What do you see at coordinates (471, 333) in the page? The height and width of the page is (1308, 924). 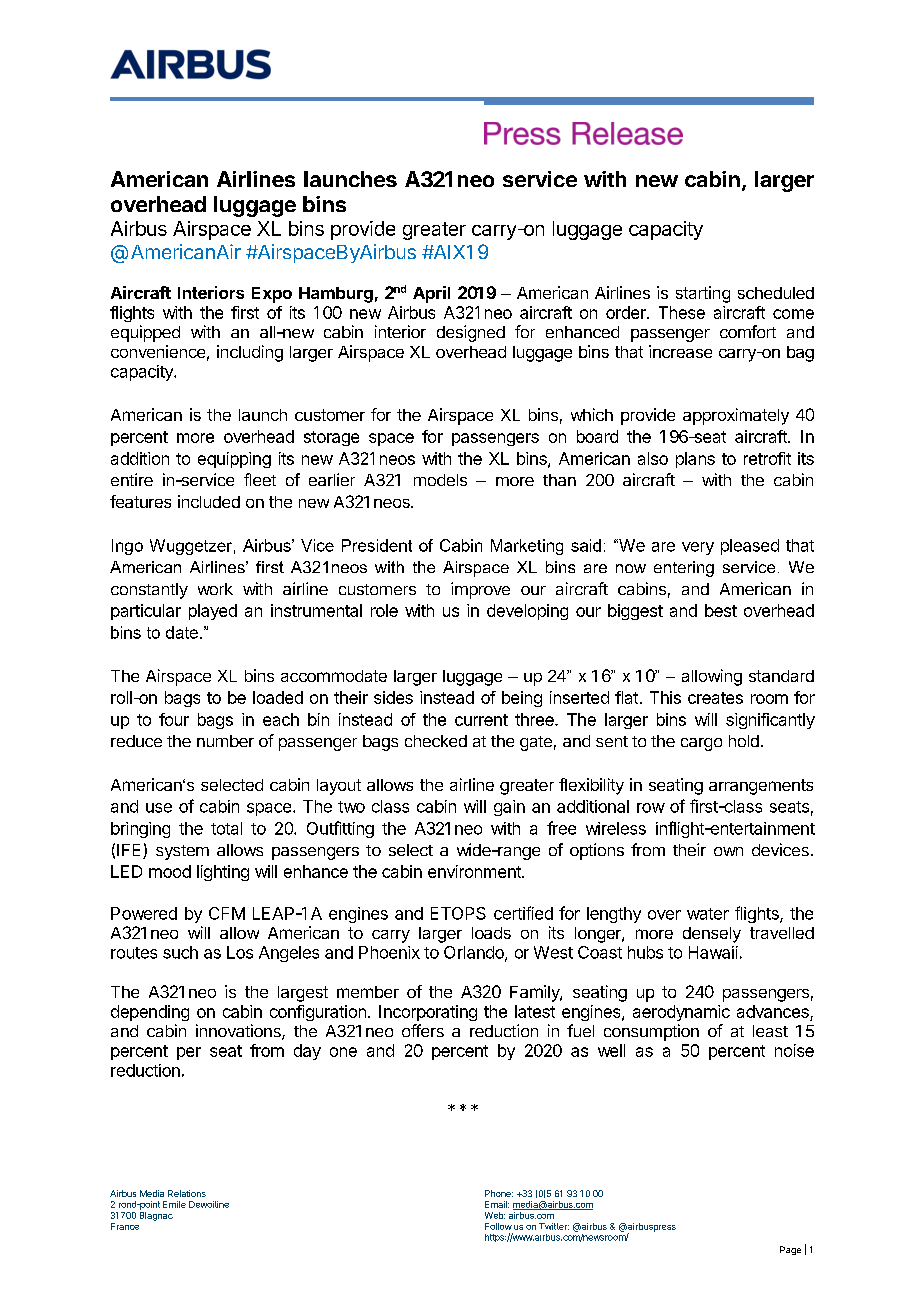 I see `designed` at bounding box center [471, 333].
